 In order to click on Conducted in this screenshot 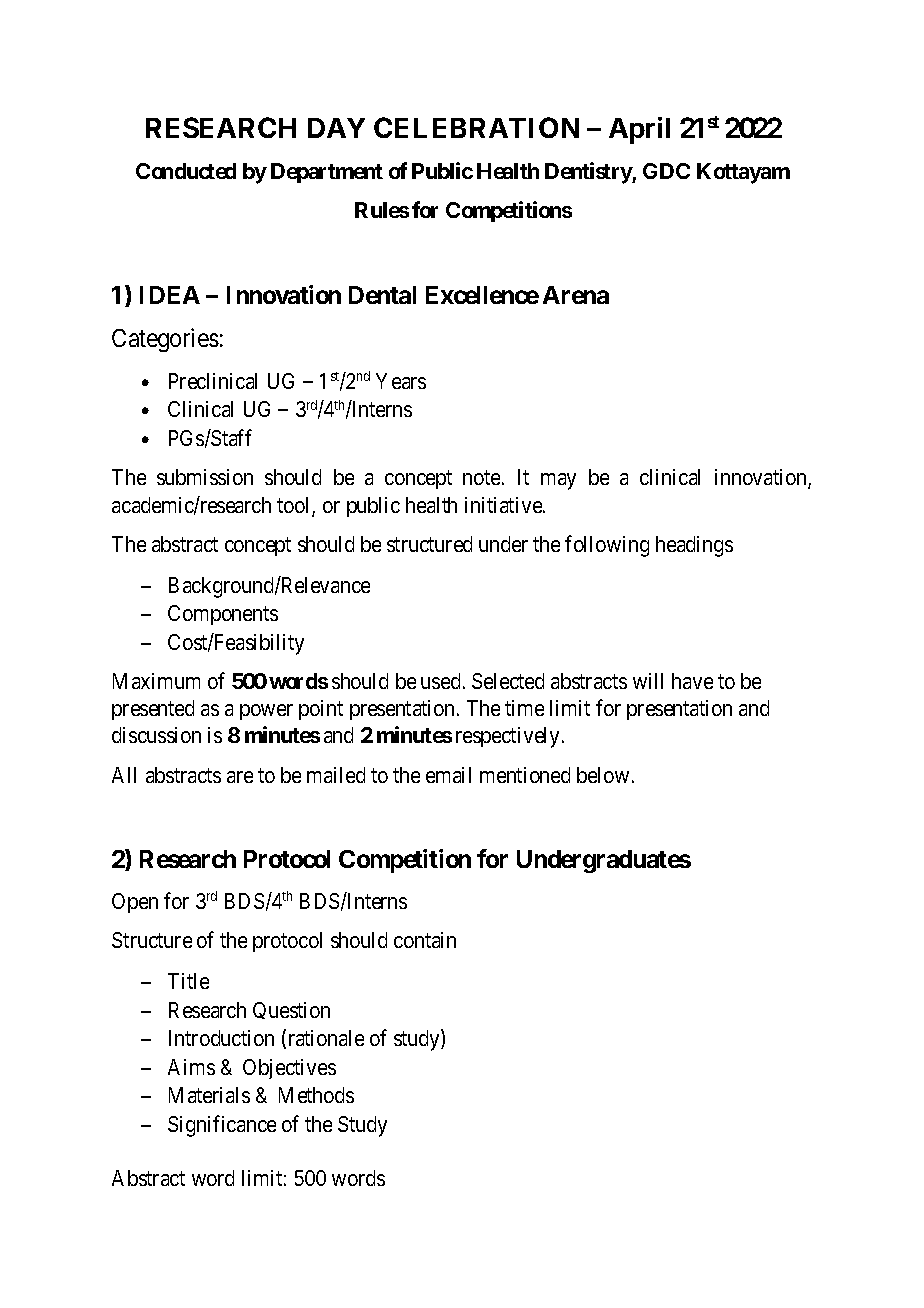, I will do `click(186, 171)`.
